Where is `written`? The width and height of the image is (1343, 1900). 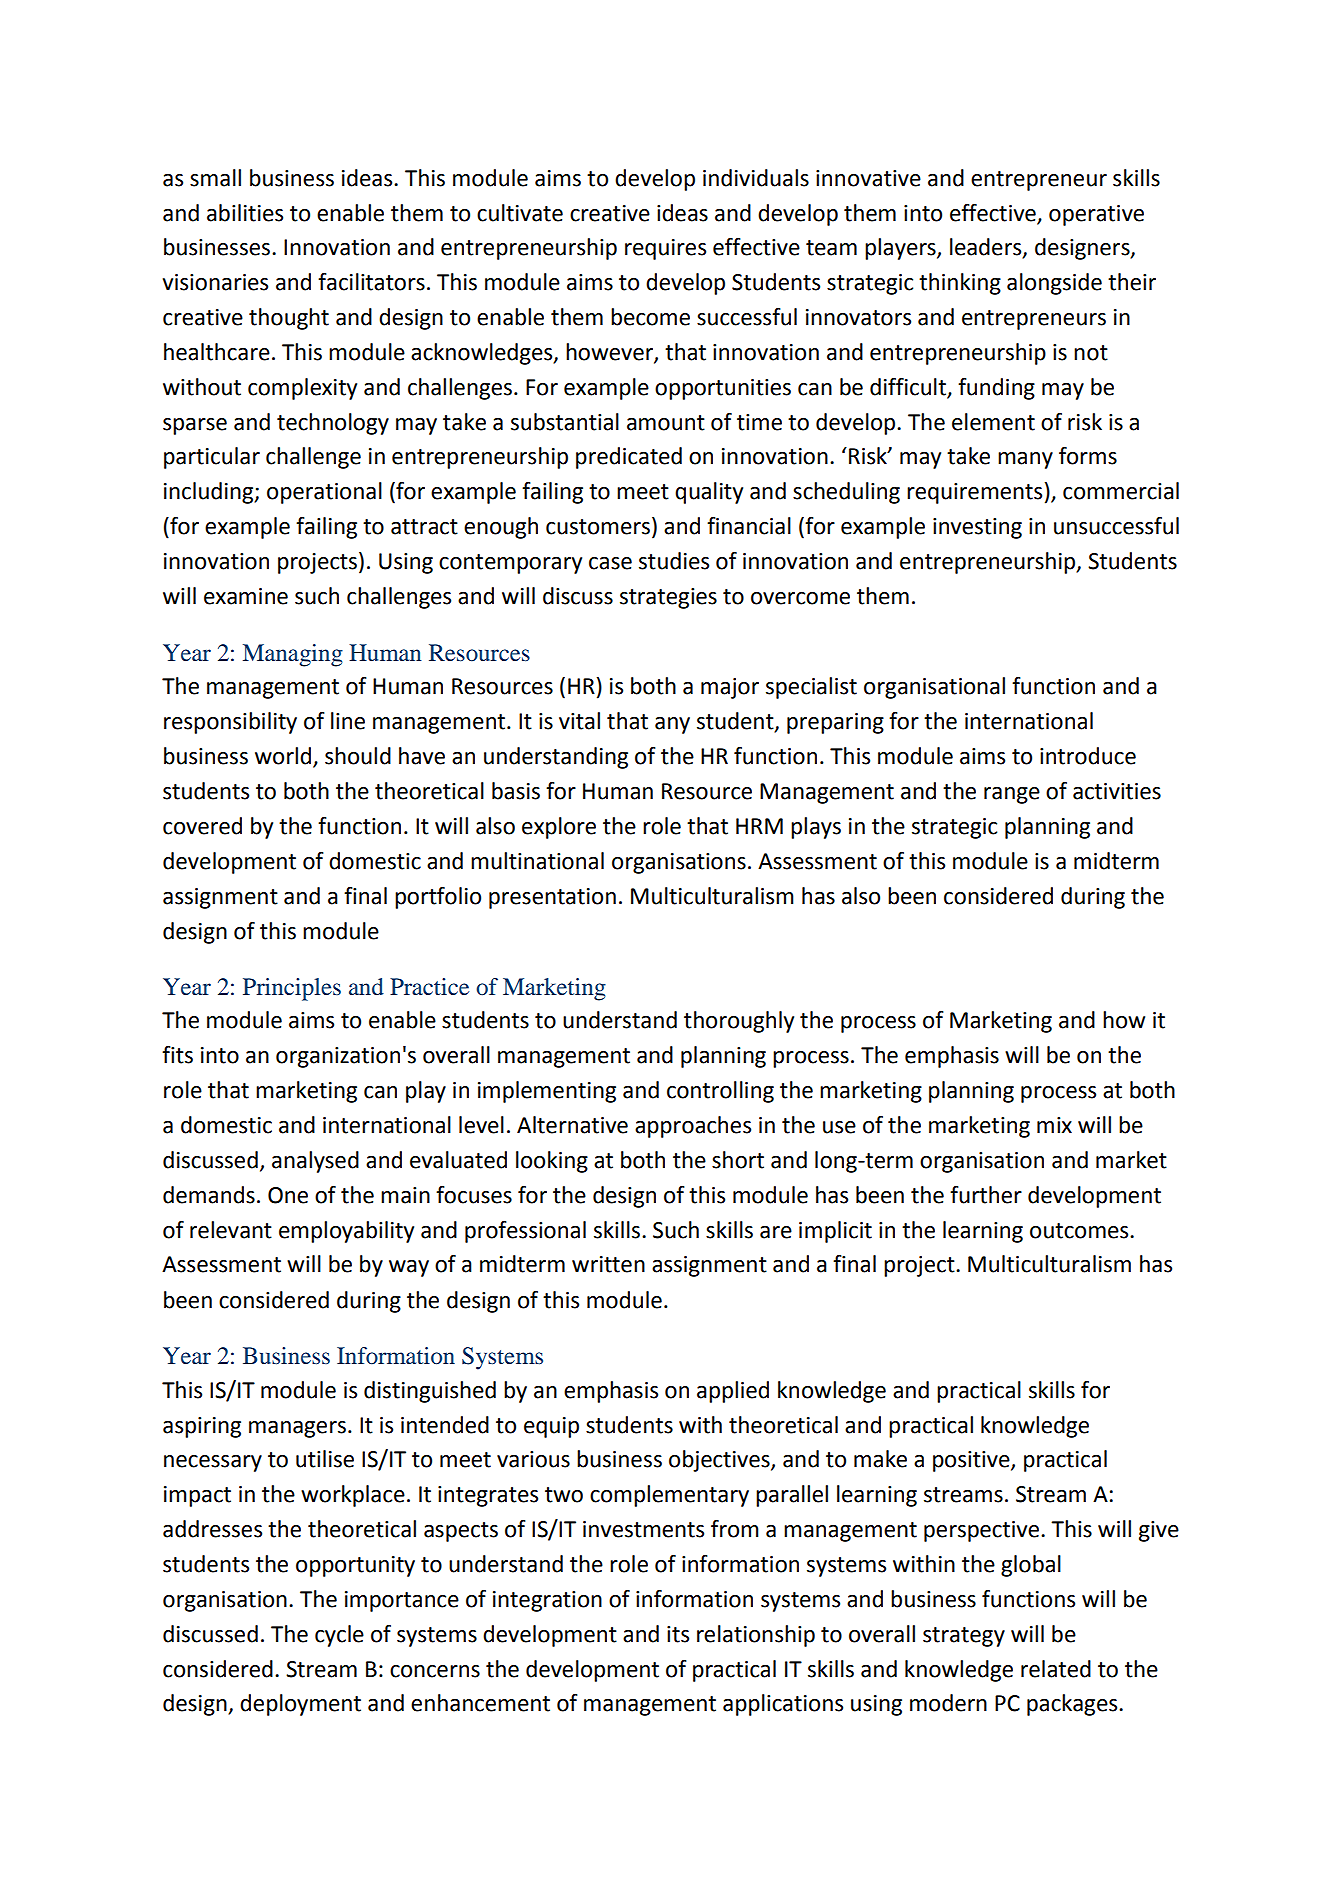 written is located at coordinates (608, 1264).
